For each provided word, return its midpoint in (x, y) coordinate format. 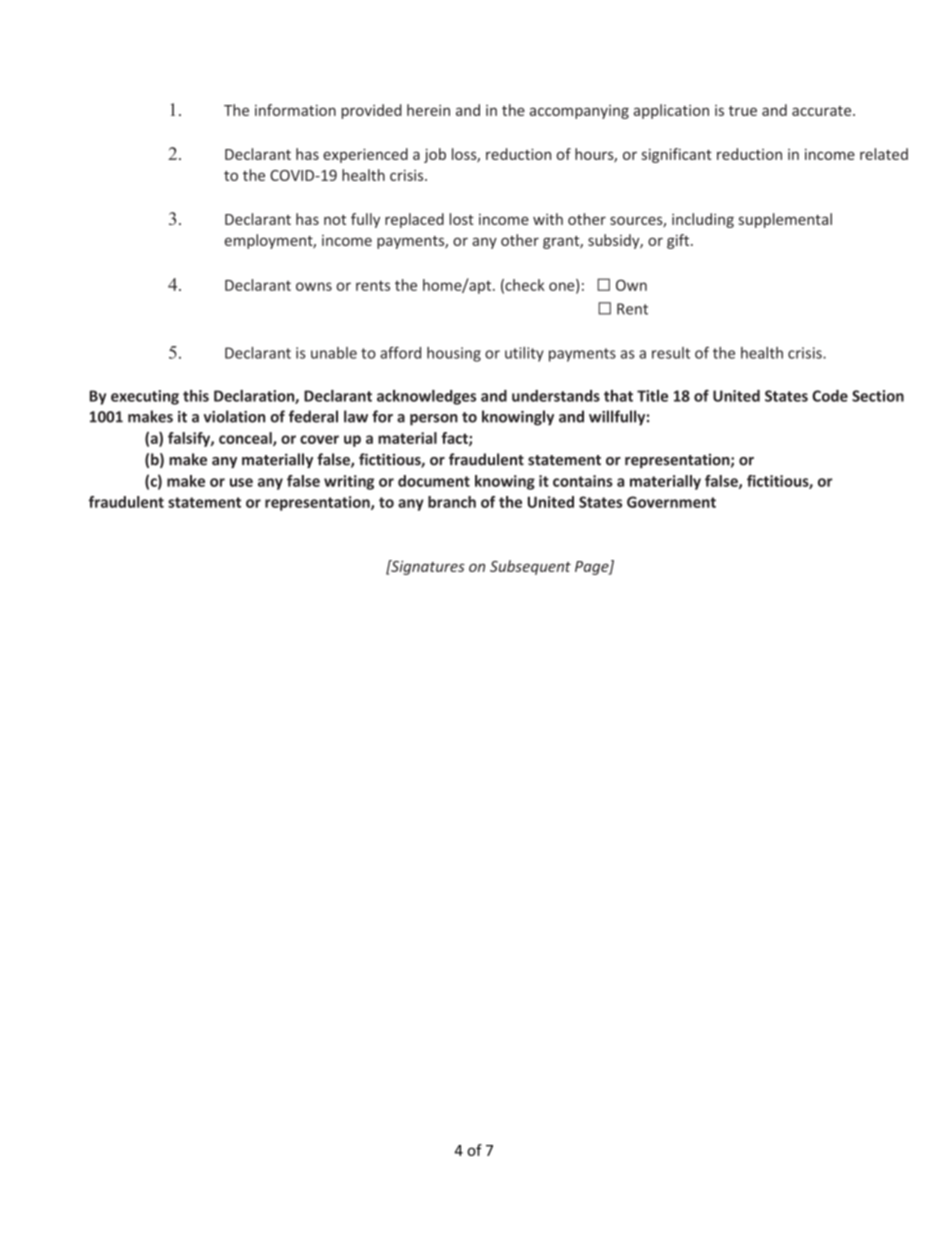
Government (671, 502)
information (295, 110)
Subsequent (530, 567)
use (241, 482)
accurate (823, 111)
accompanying (579, 112)
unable (334, 353)
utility (524, 354)
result (671, 353)
